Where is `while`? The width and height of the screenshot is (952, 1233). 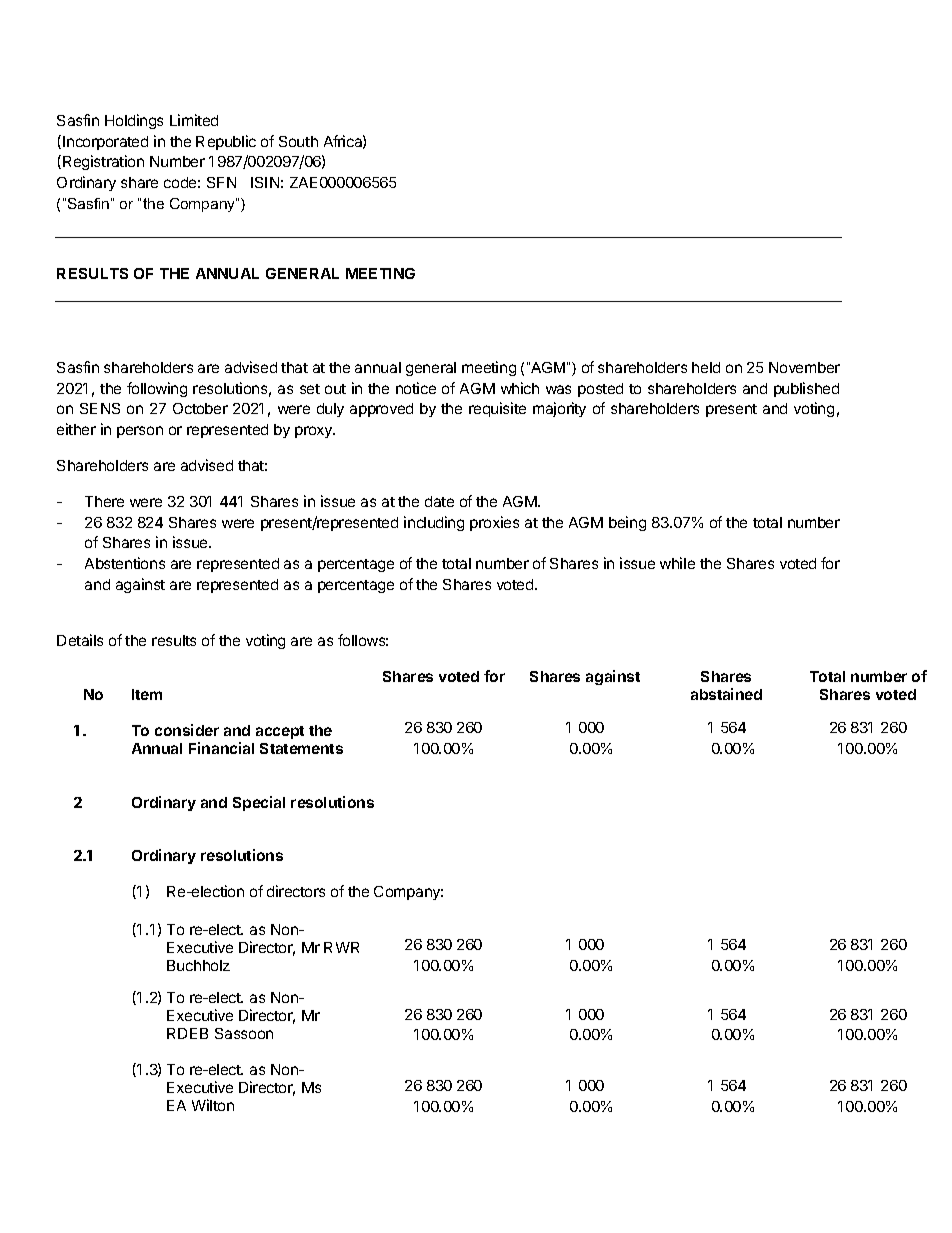 while is located at coordinates (677, 563).
